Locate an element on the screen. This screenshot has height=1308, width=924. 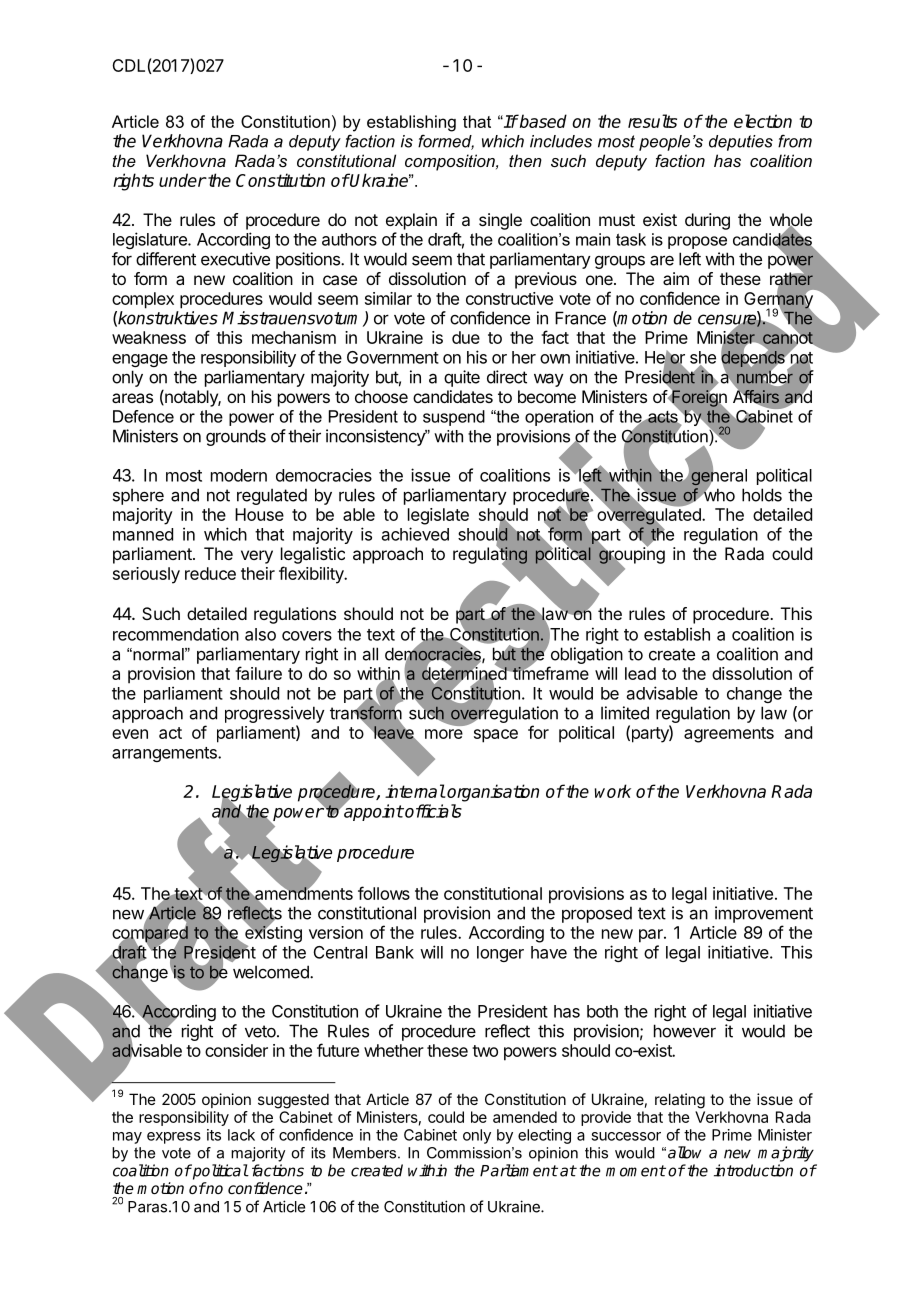
allow is located at coordinates (684, 1152).
